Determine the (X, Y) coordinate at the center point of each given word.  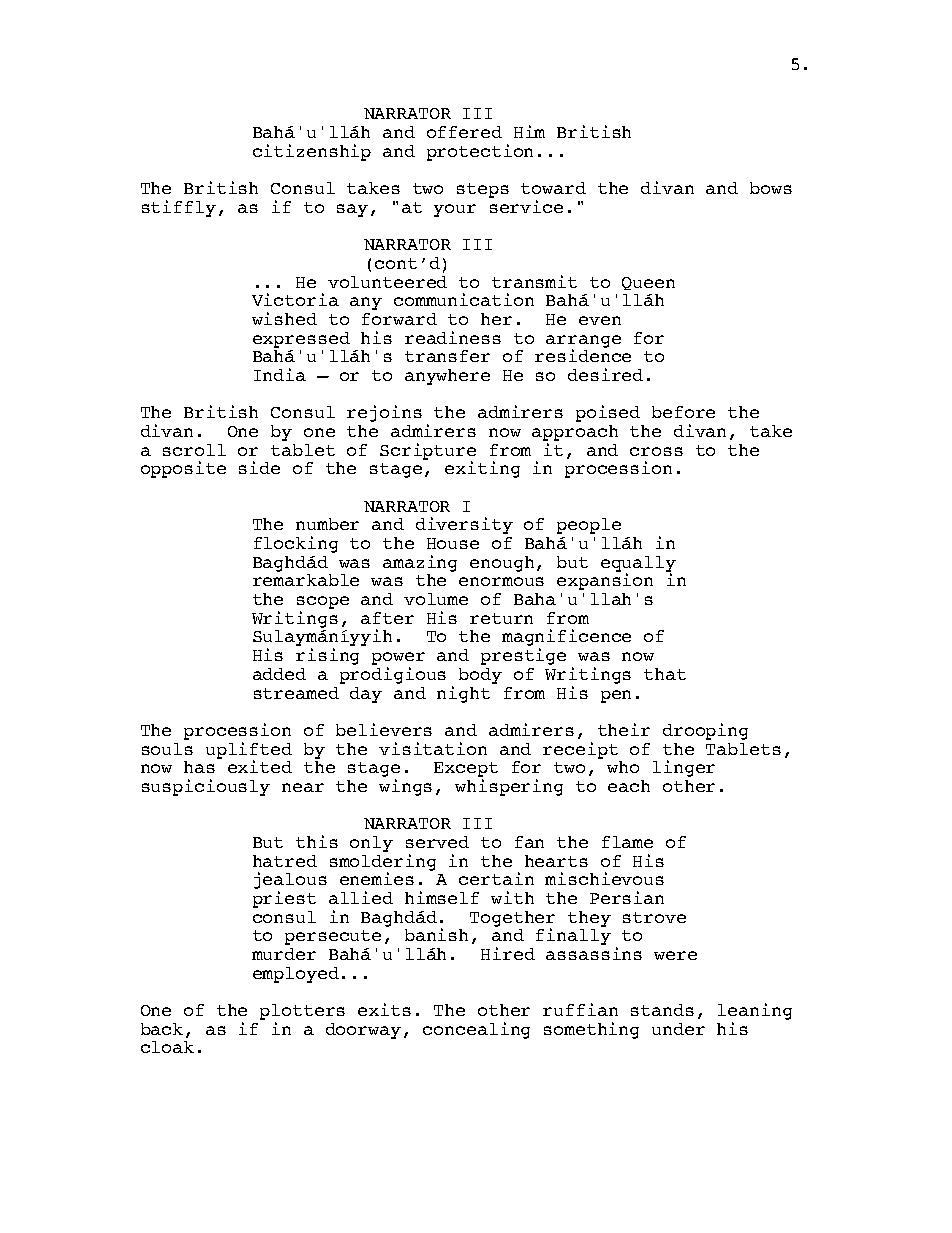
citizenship (312, 152)
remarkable (306, 580)
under (678, 1029)
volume (436, 599)
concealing (476, 1030)
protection (480, 152)
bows (771, 188)
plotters (302, 1013)
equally (638, 565)
